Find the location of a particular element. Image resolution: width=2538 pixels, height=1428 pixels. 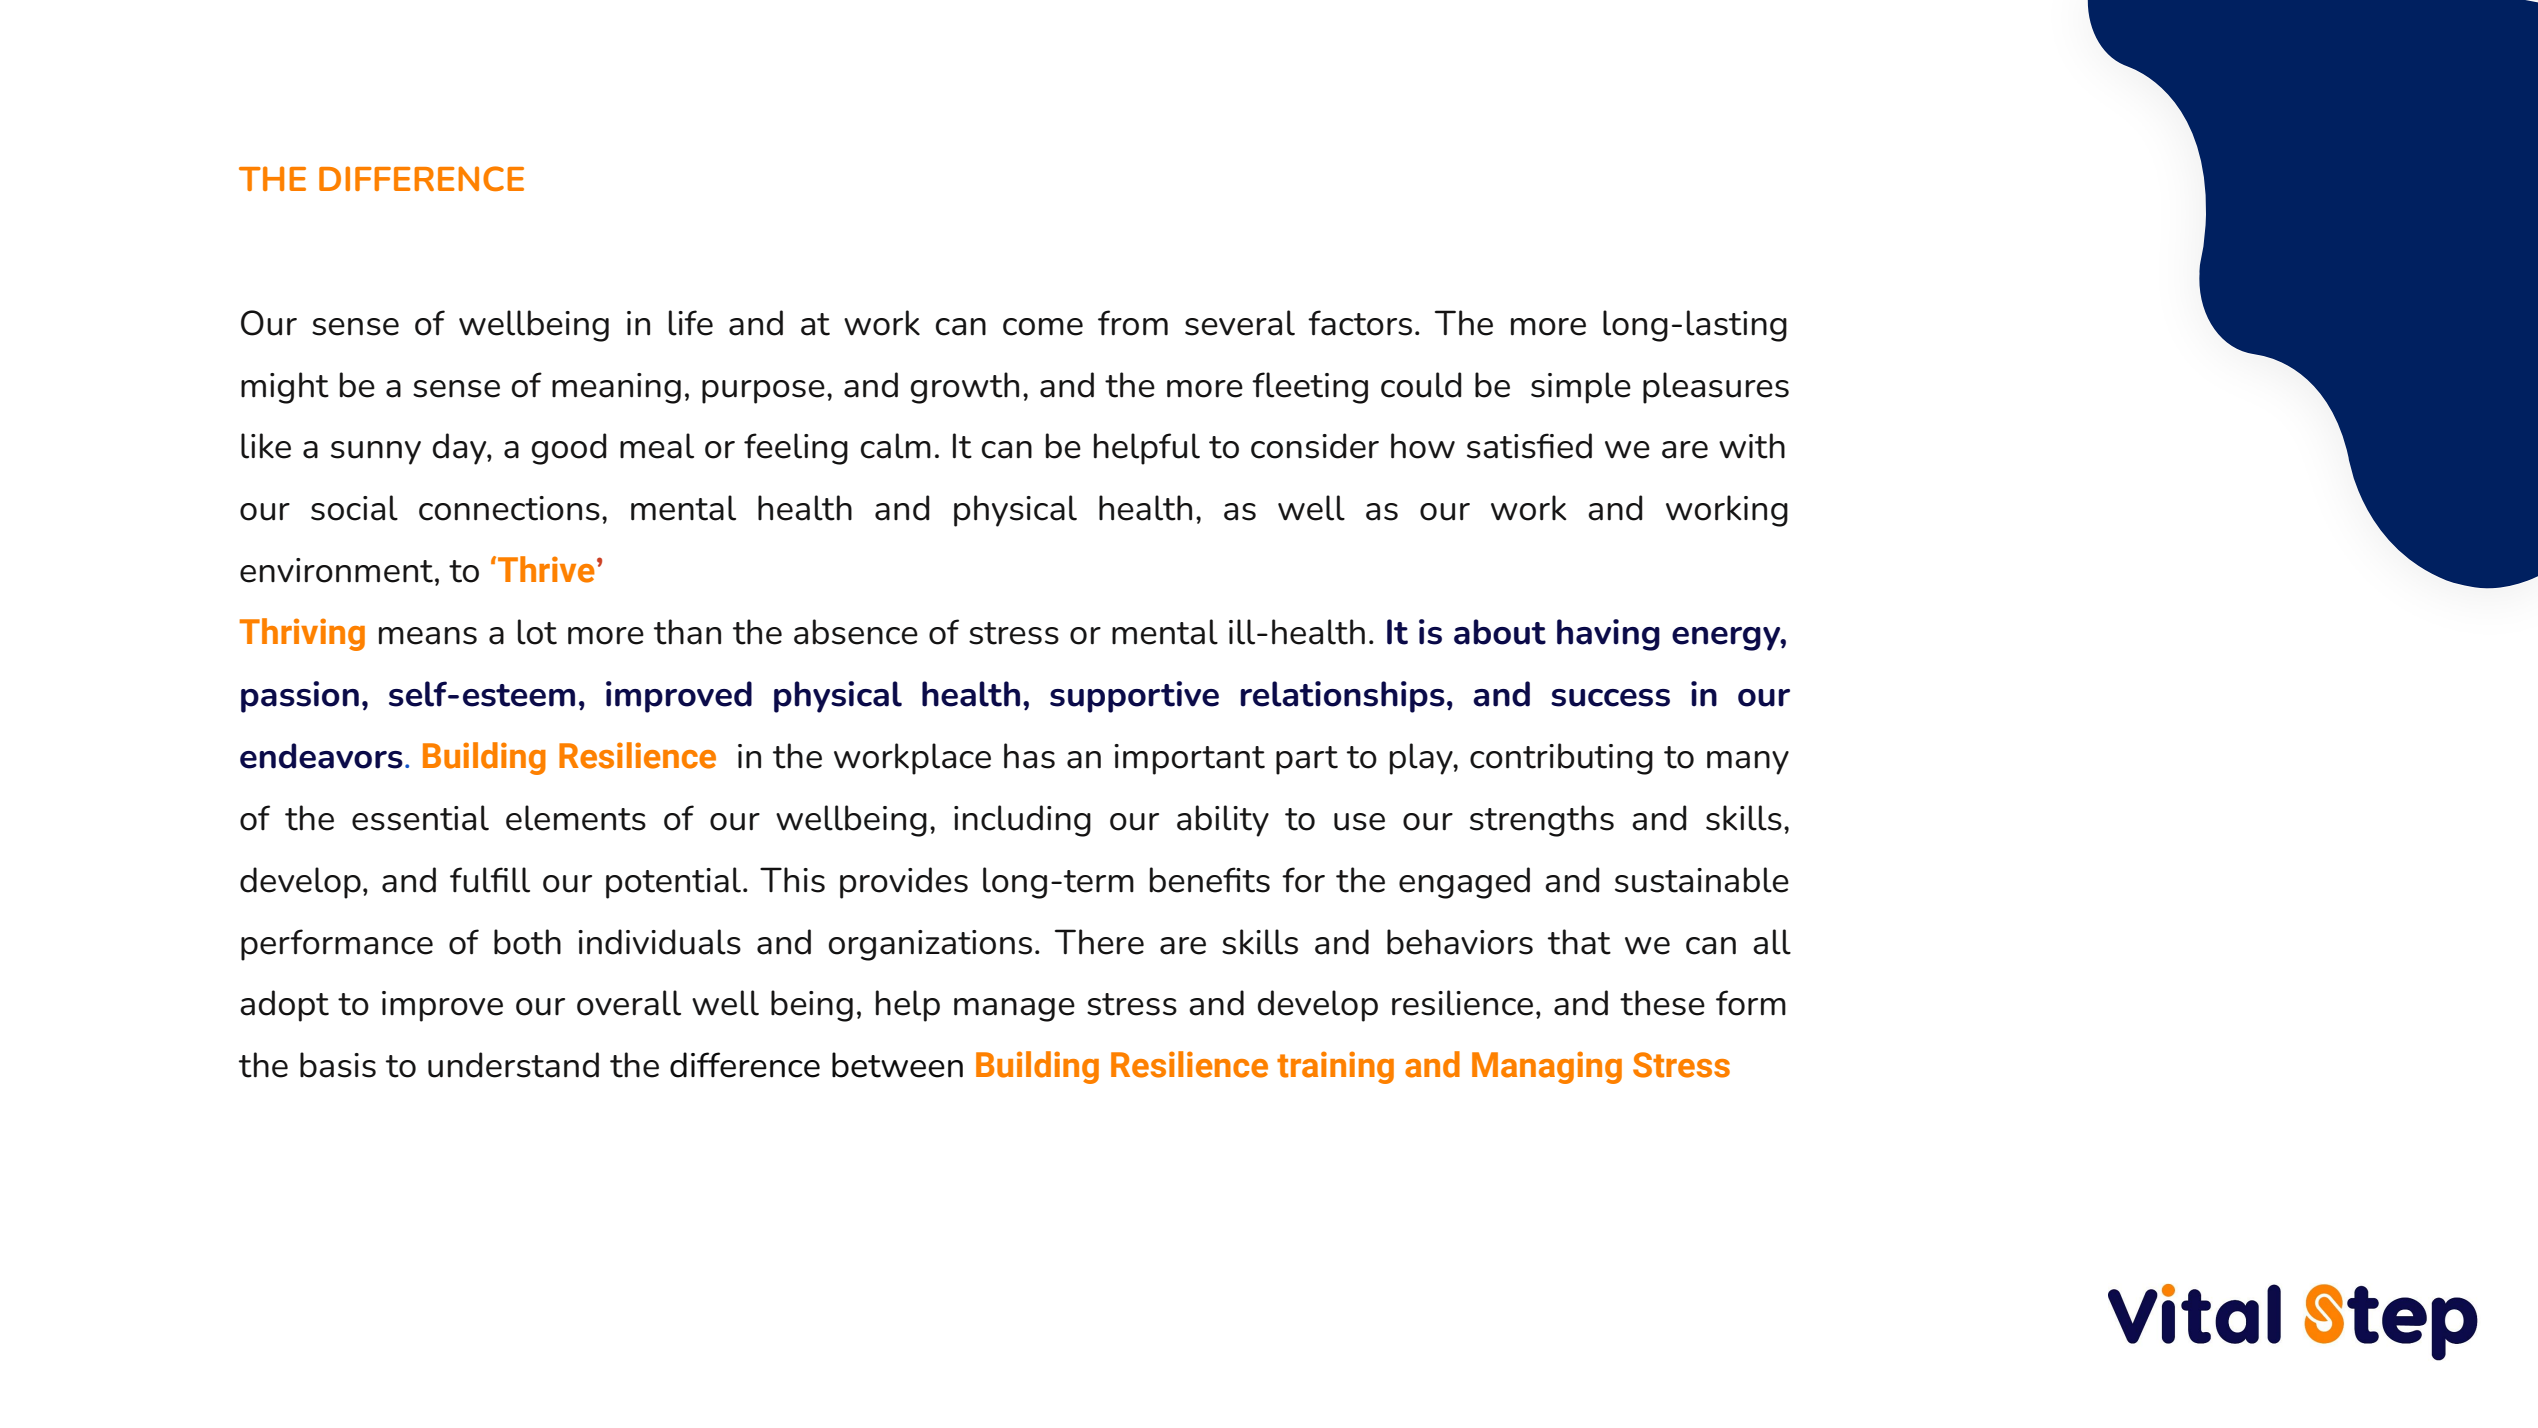

essential is located at coordinates (420, 818).
